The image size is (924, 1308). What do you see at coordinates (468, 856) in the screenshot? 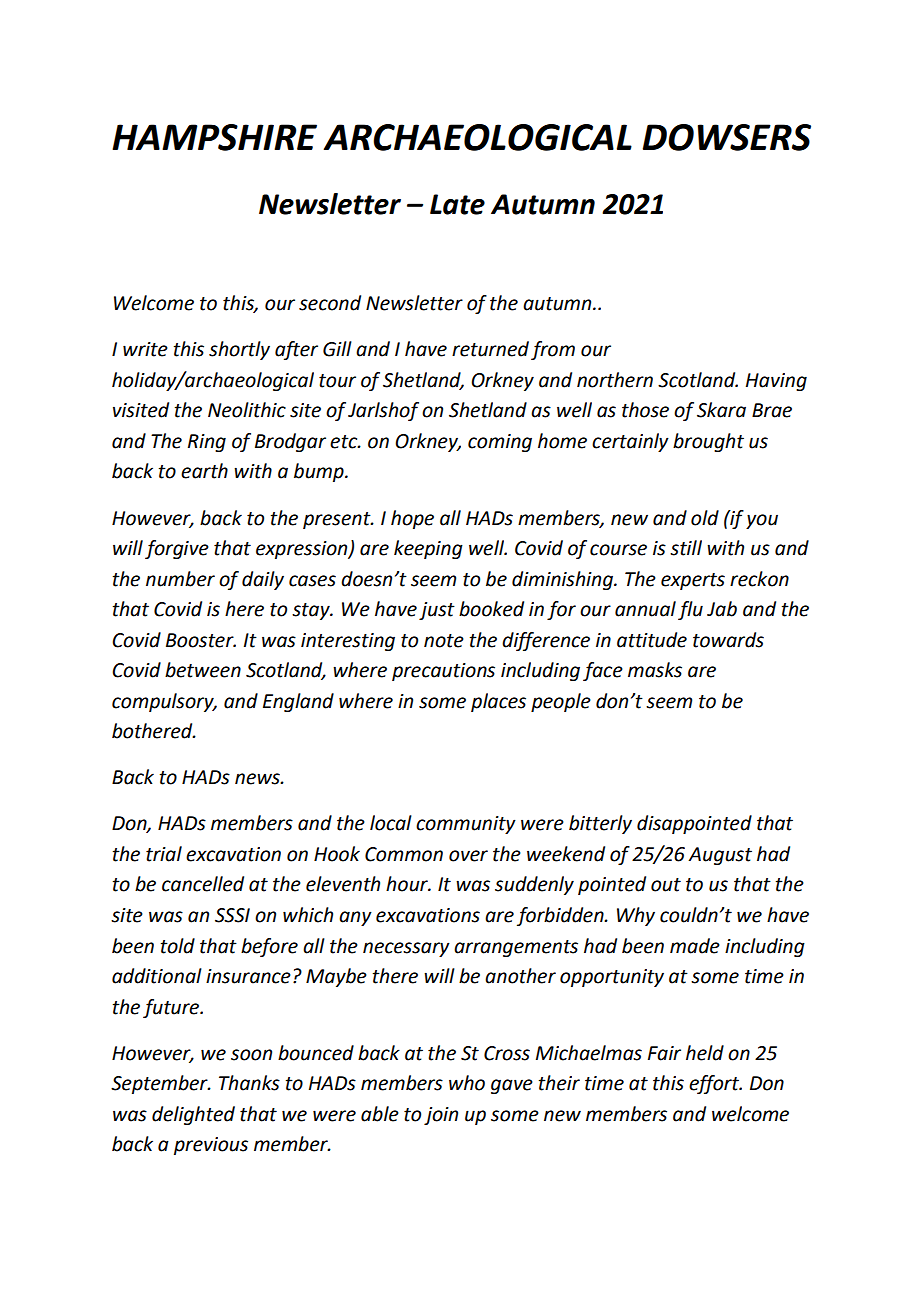
I see `over` at bounding box center [468, 856].
